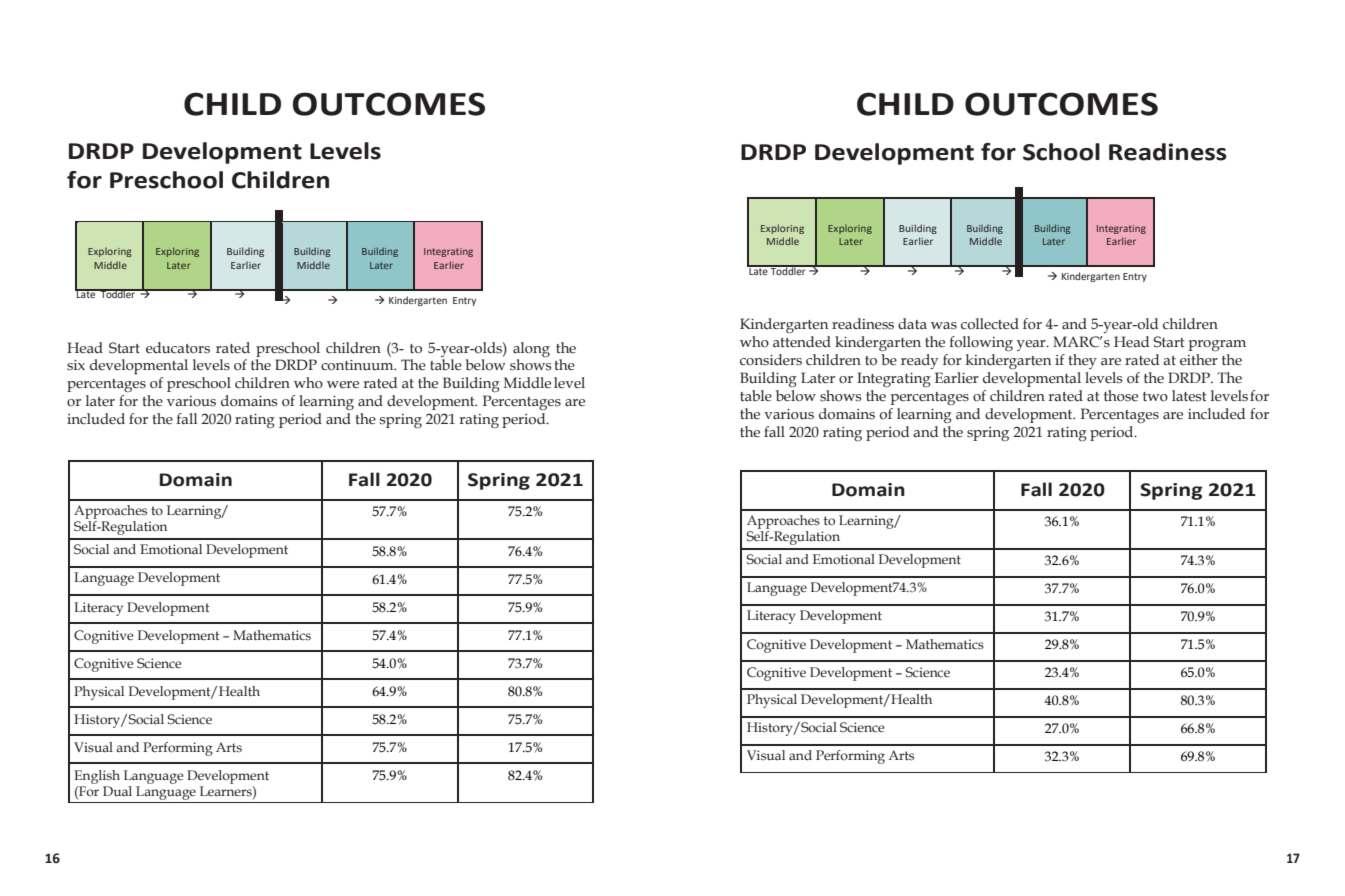  What do you see at coordinates (97, 777) in the screenshot?
I see `English` at bounding box center [97, 777].
